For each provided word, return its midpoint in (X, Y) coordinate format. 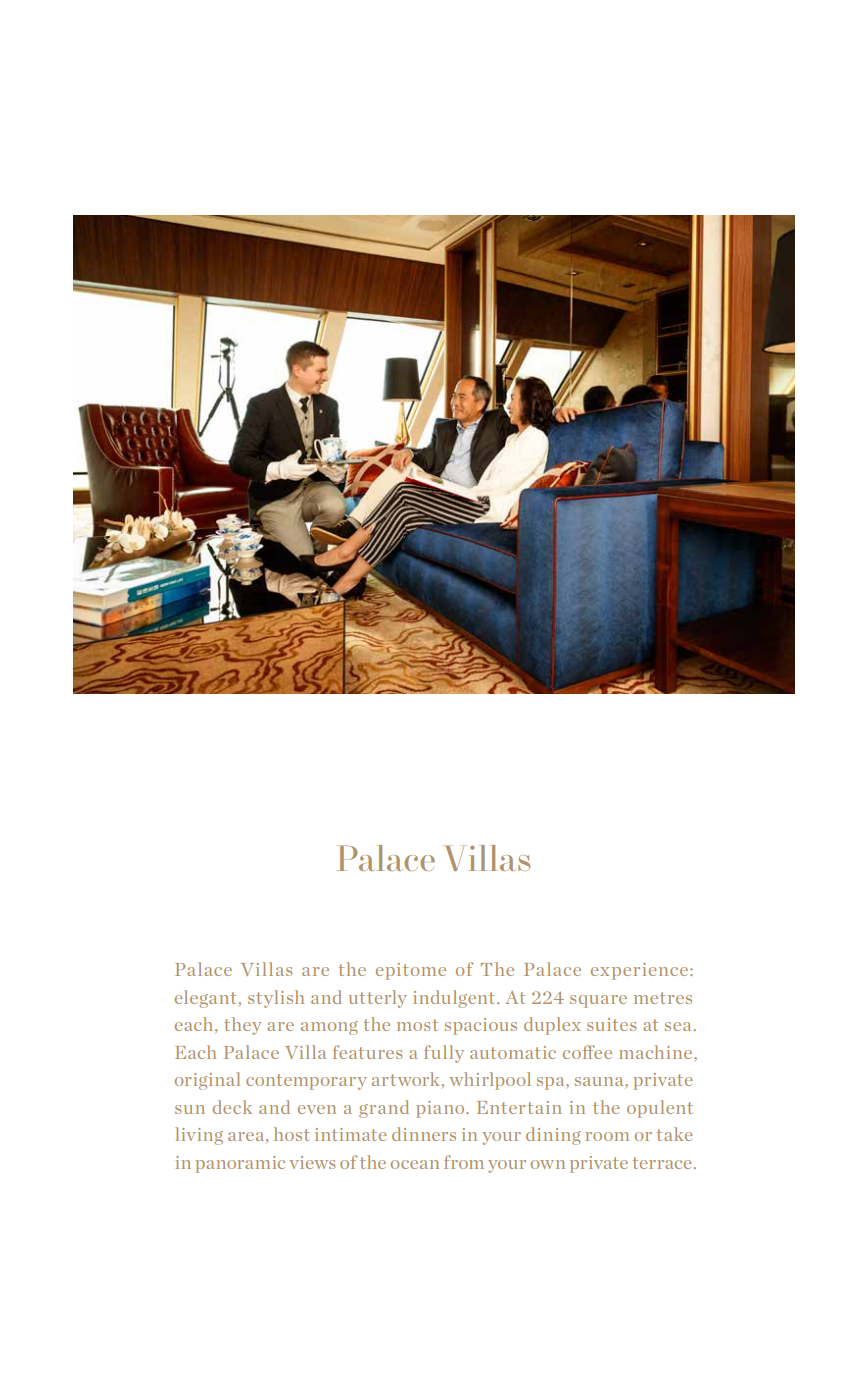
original (207, 1081)
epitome (411, 971)
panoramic (240, 1164)
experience (641, 971)
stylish (276, 999)
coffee (587, 1052)
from (464, 1162)
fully (444, 1054)
